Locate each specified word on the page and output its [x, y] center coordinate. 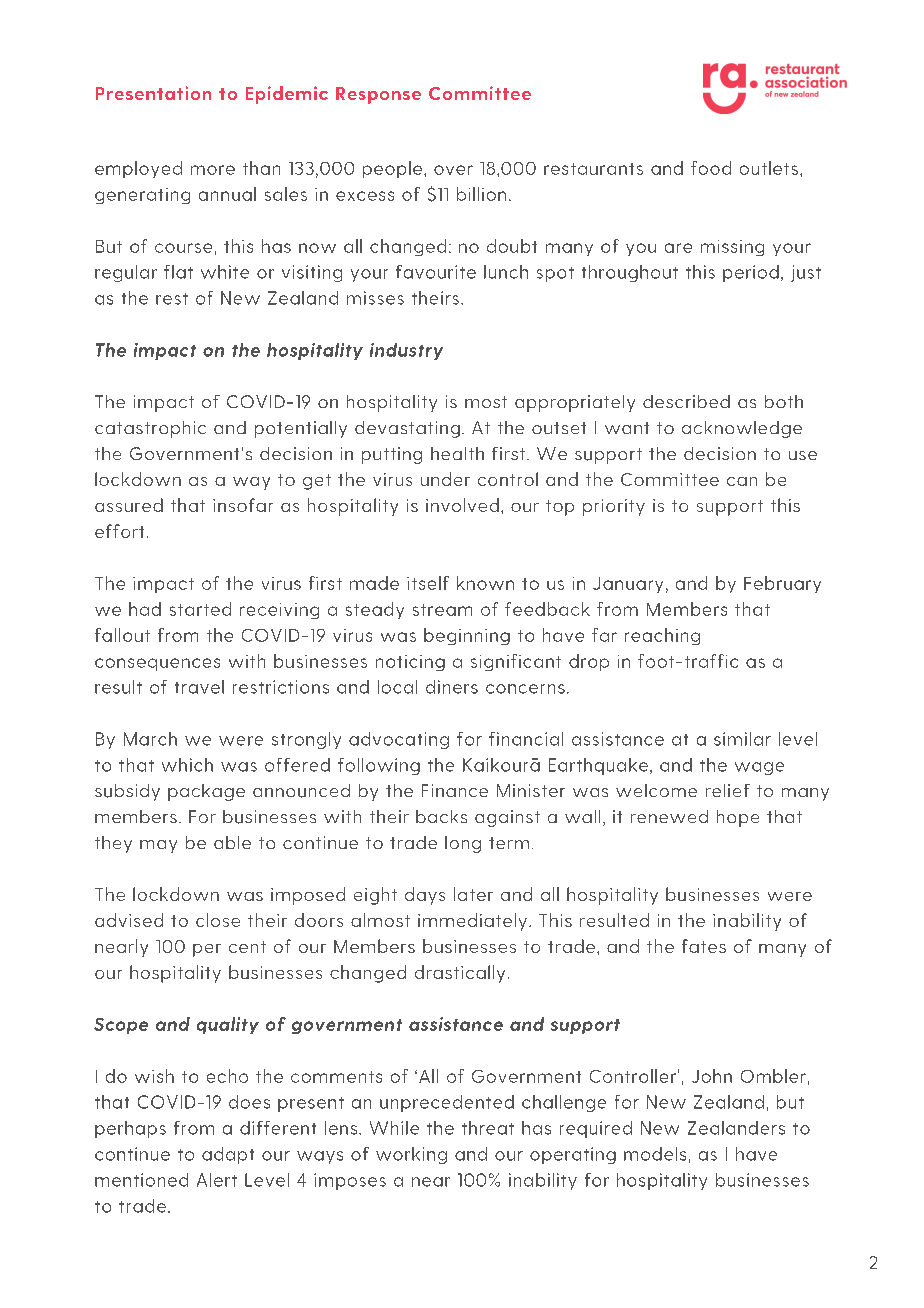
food [711, 168]
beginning [467, 636]
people [392, 169]
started [200, 609]
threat [488, 1128]
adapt [228, 1155]
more [213, 170]
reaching [662, 636]
